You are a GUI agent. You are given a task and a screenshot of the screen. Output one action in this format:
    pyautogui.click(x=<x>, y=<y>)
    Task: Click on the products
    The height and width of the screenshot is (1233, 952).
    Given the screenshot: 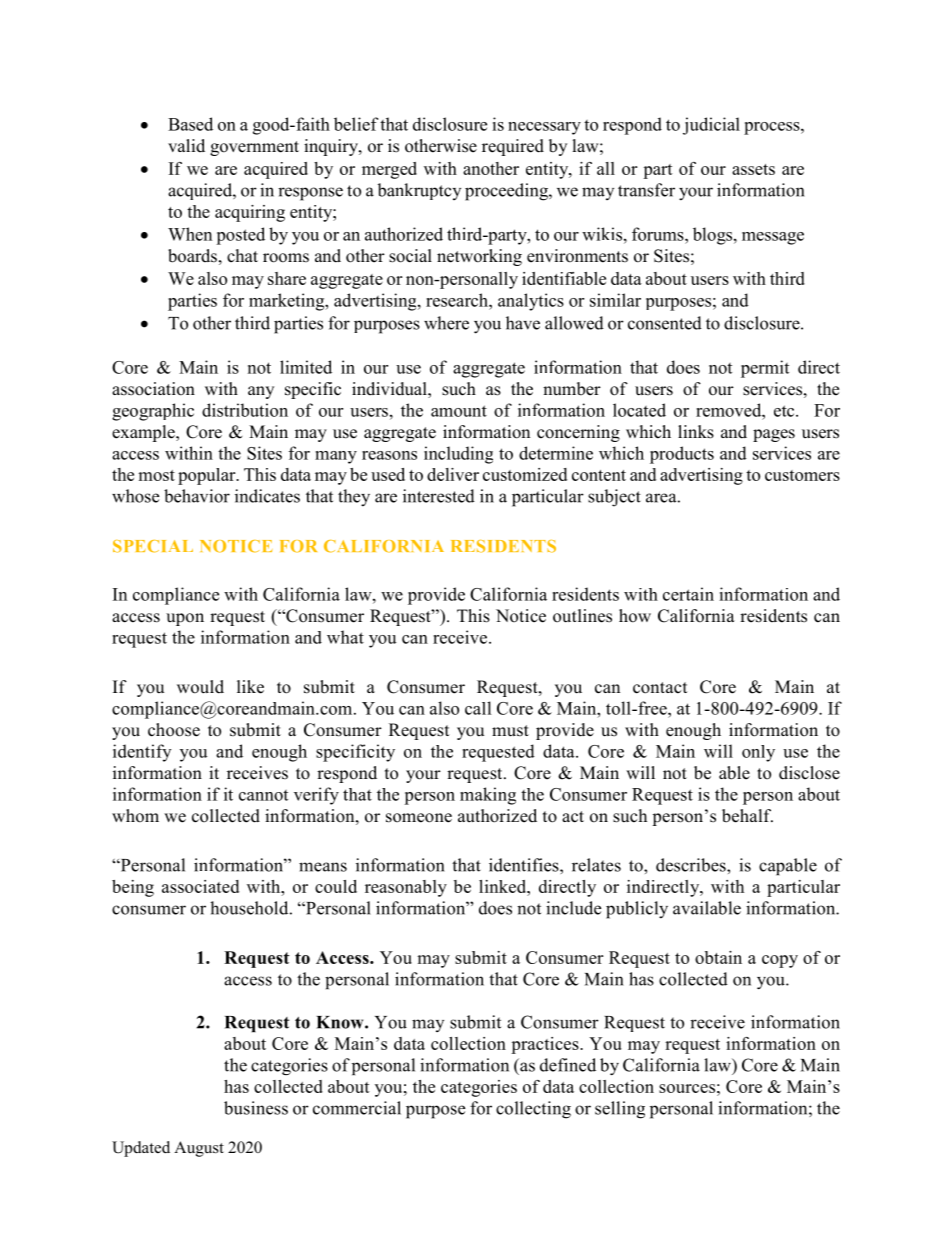 What is the action you would take?
    pyautogui.click(x=682, y=455)
